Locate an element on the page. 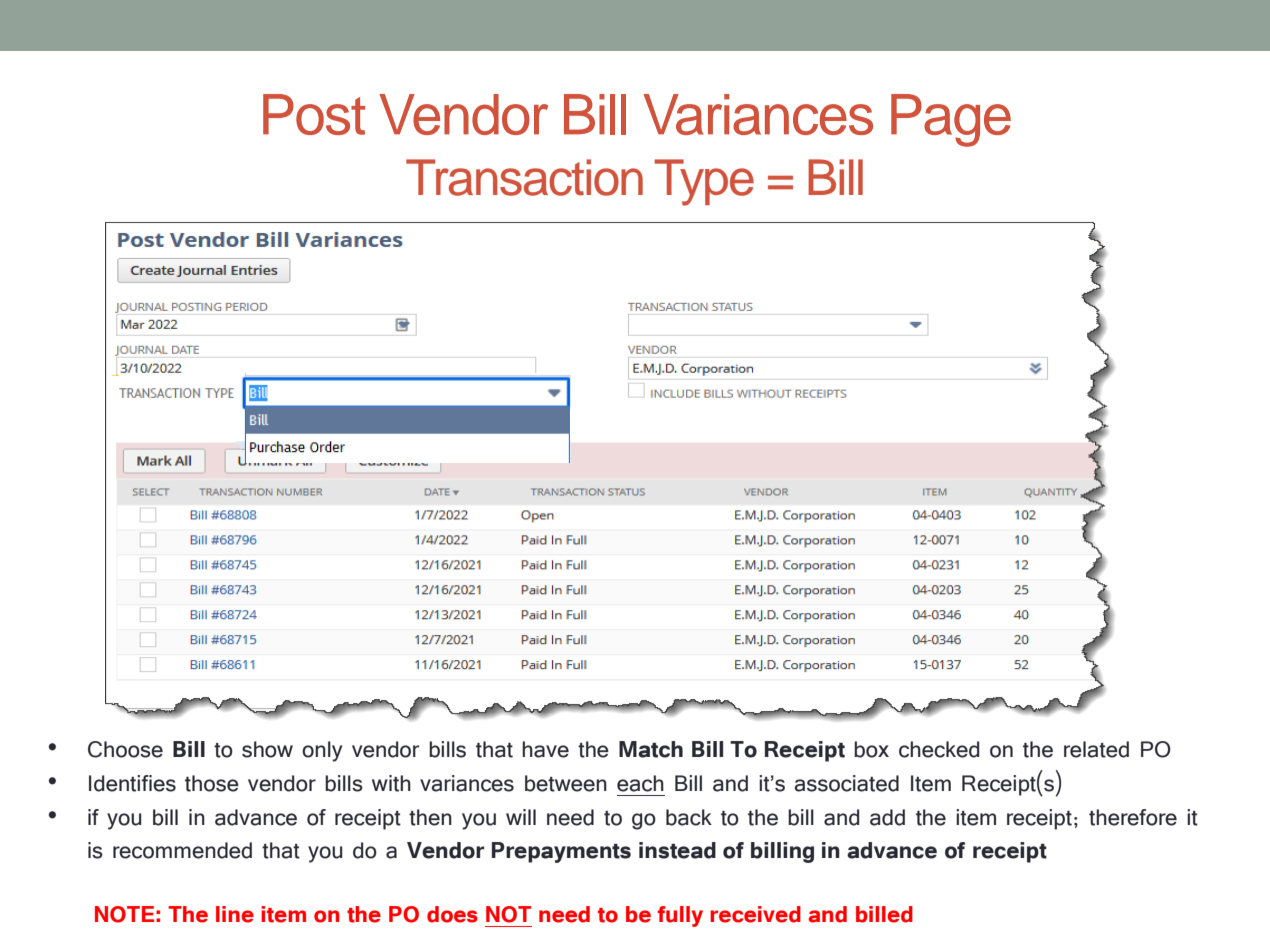 Image resolution: width=1270 pixels, height=952 pixels. Type is located at coordinates (704, 182).
